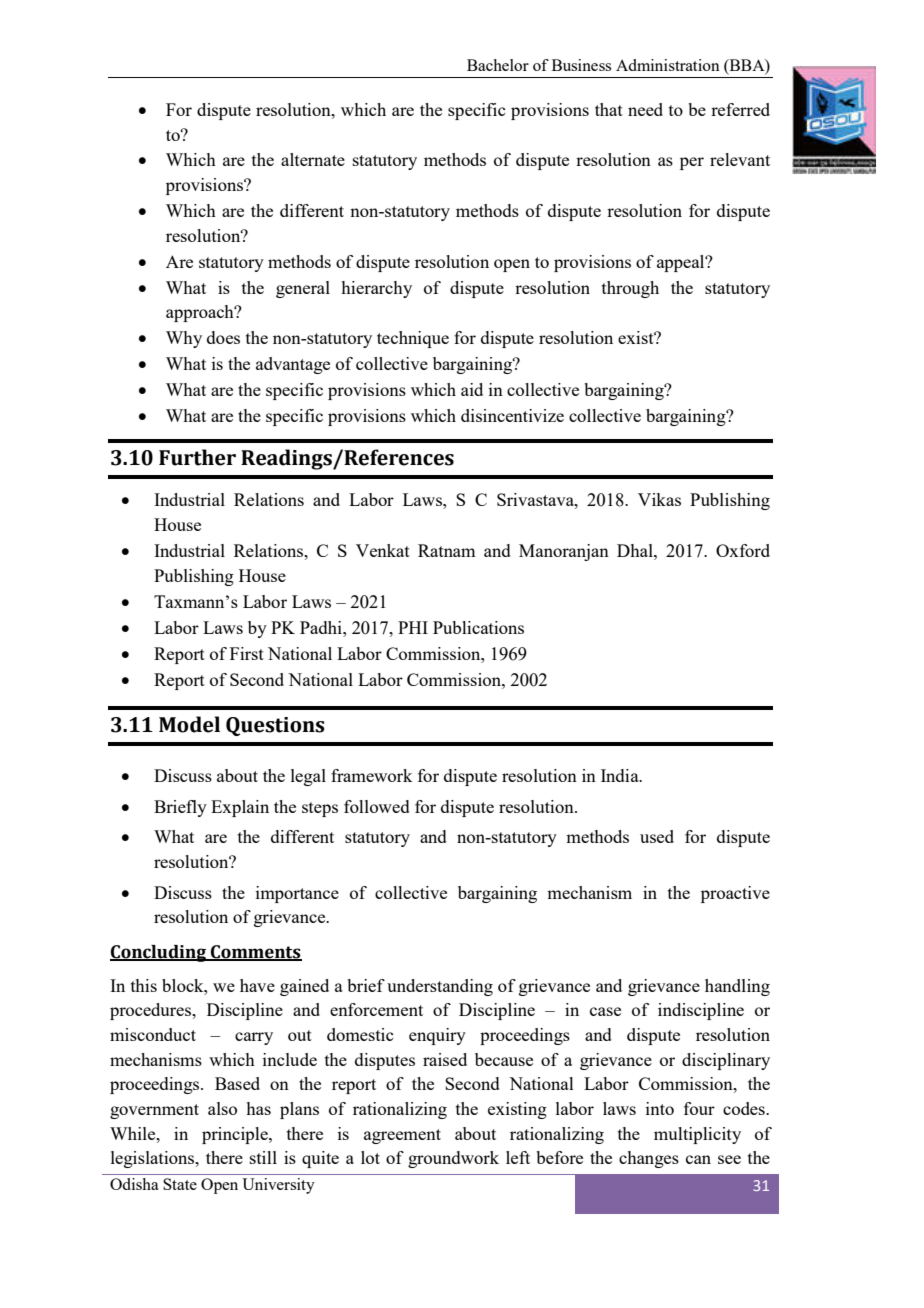 This screenshot has width=924, height=1308. I want to click on principle, so click(236, 1135).
